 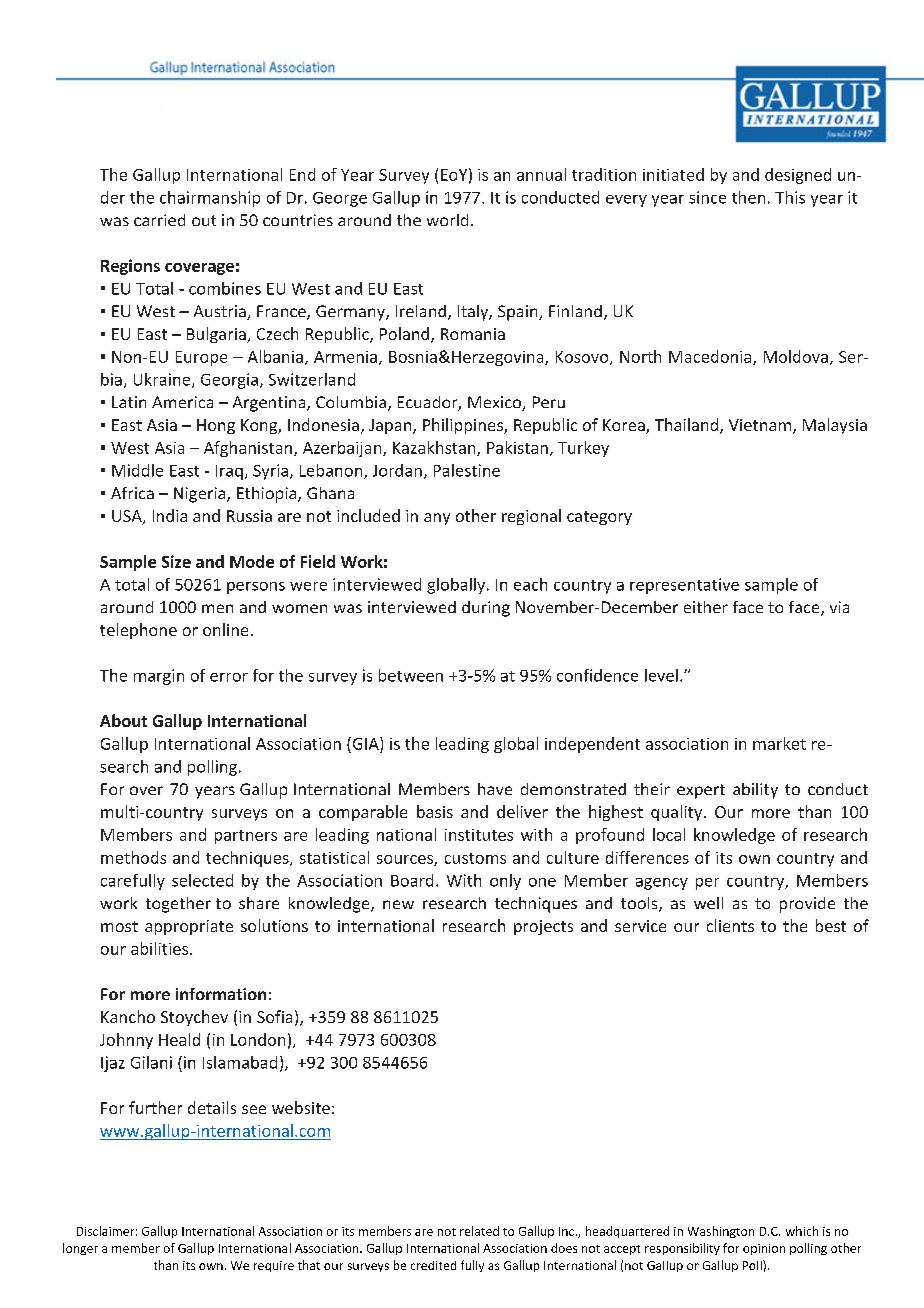 I want to click on then, so click(x=748, y=197).
